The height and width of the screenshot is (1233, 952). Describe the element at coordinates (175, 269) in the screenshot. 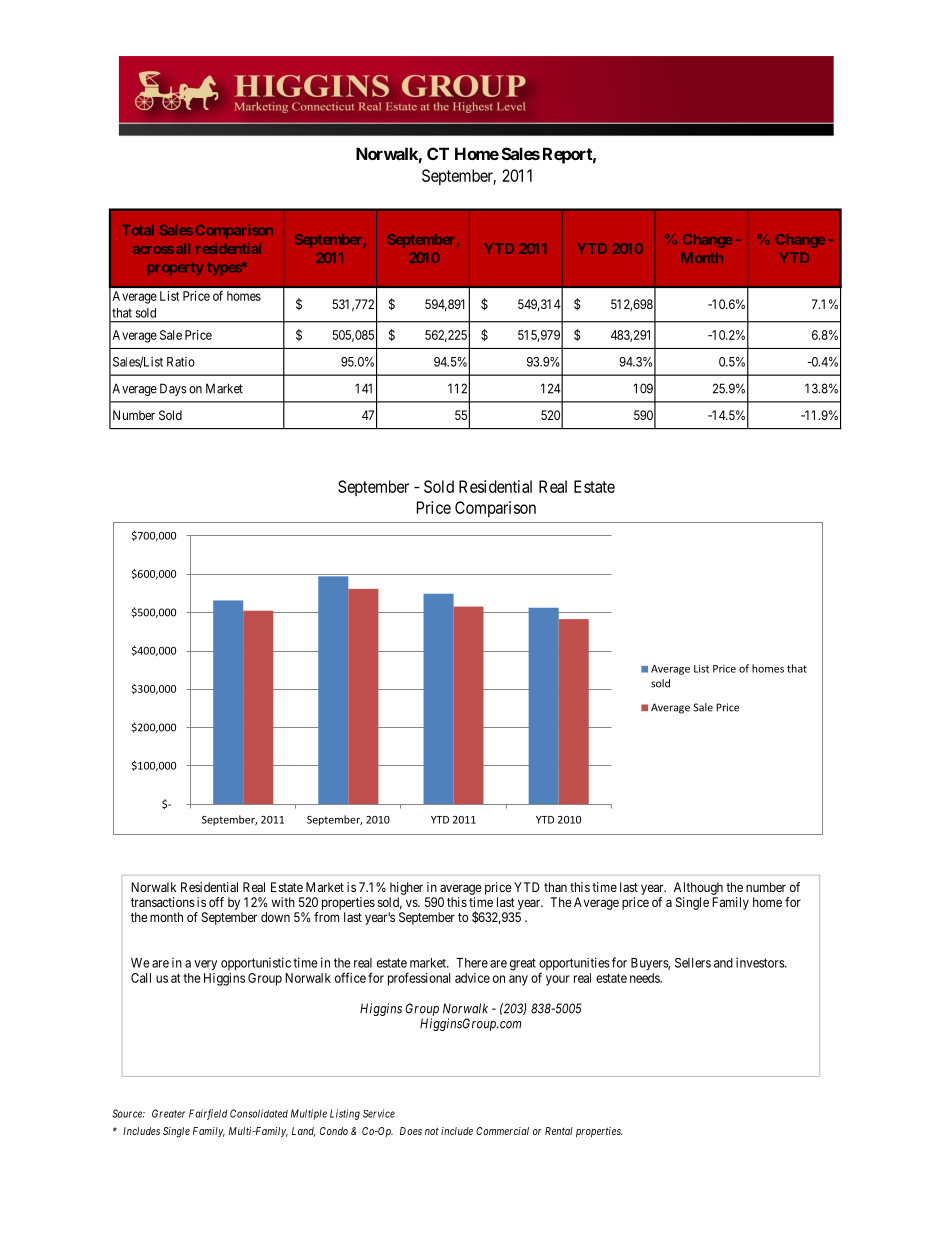

I see `property` at that location.
